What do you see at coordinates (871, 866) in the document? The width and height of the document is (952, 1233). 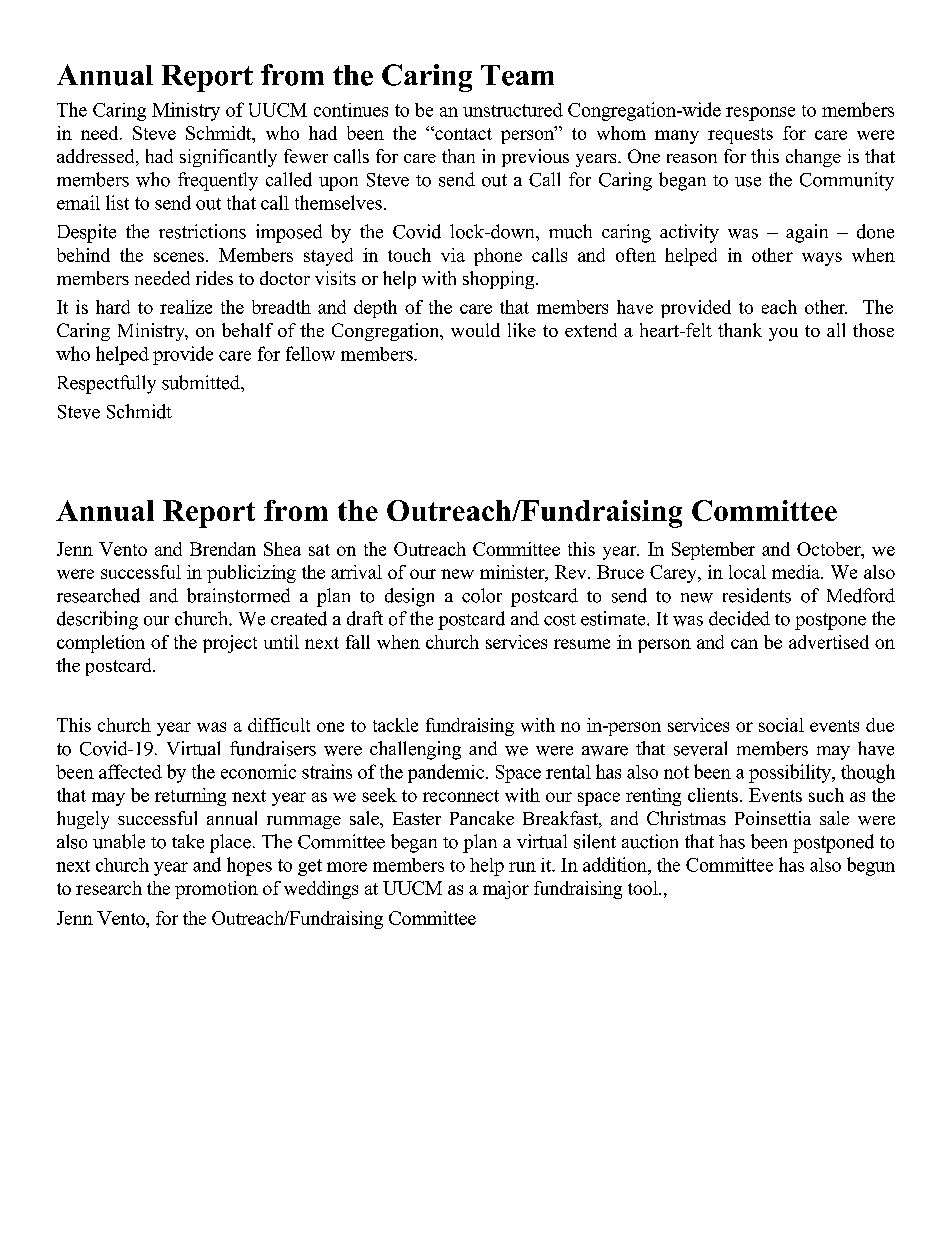 I see `begun` at bounding box center [871, 866].
